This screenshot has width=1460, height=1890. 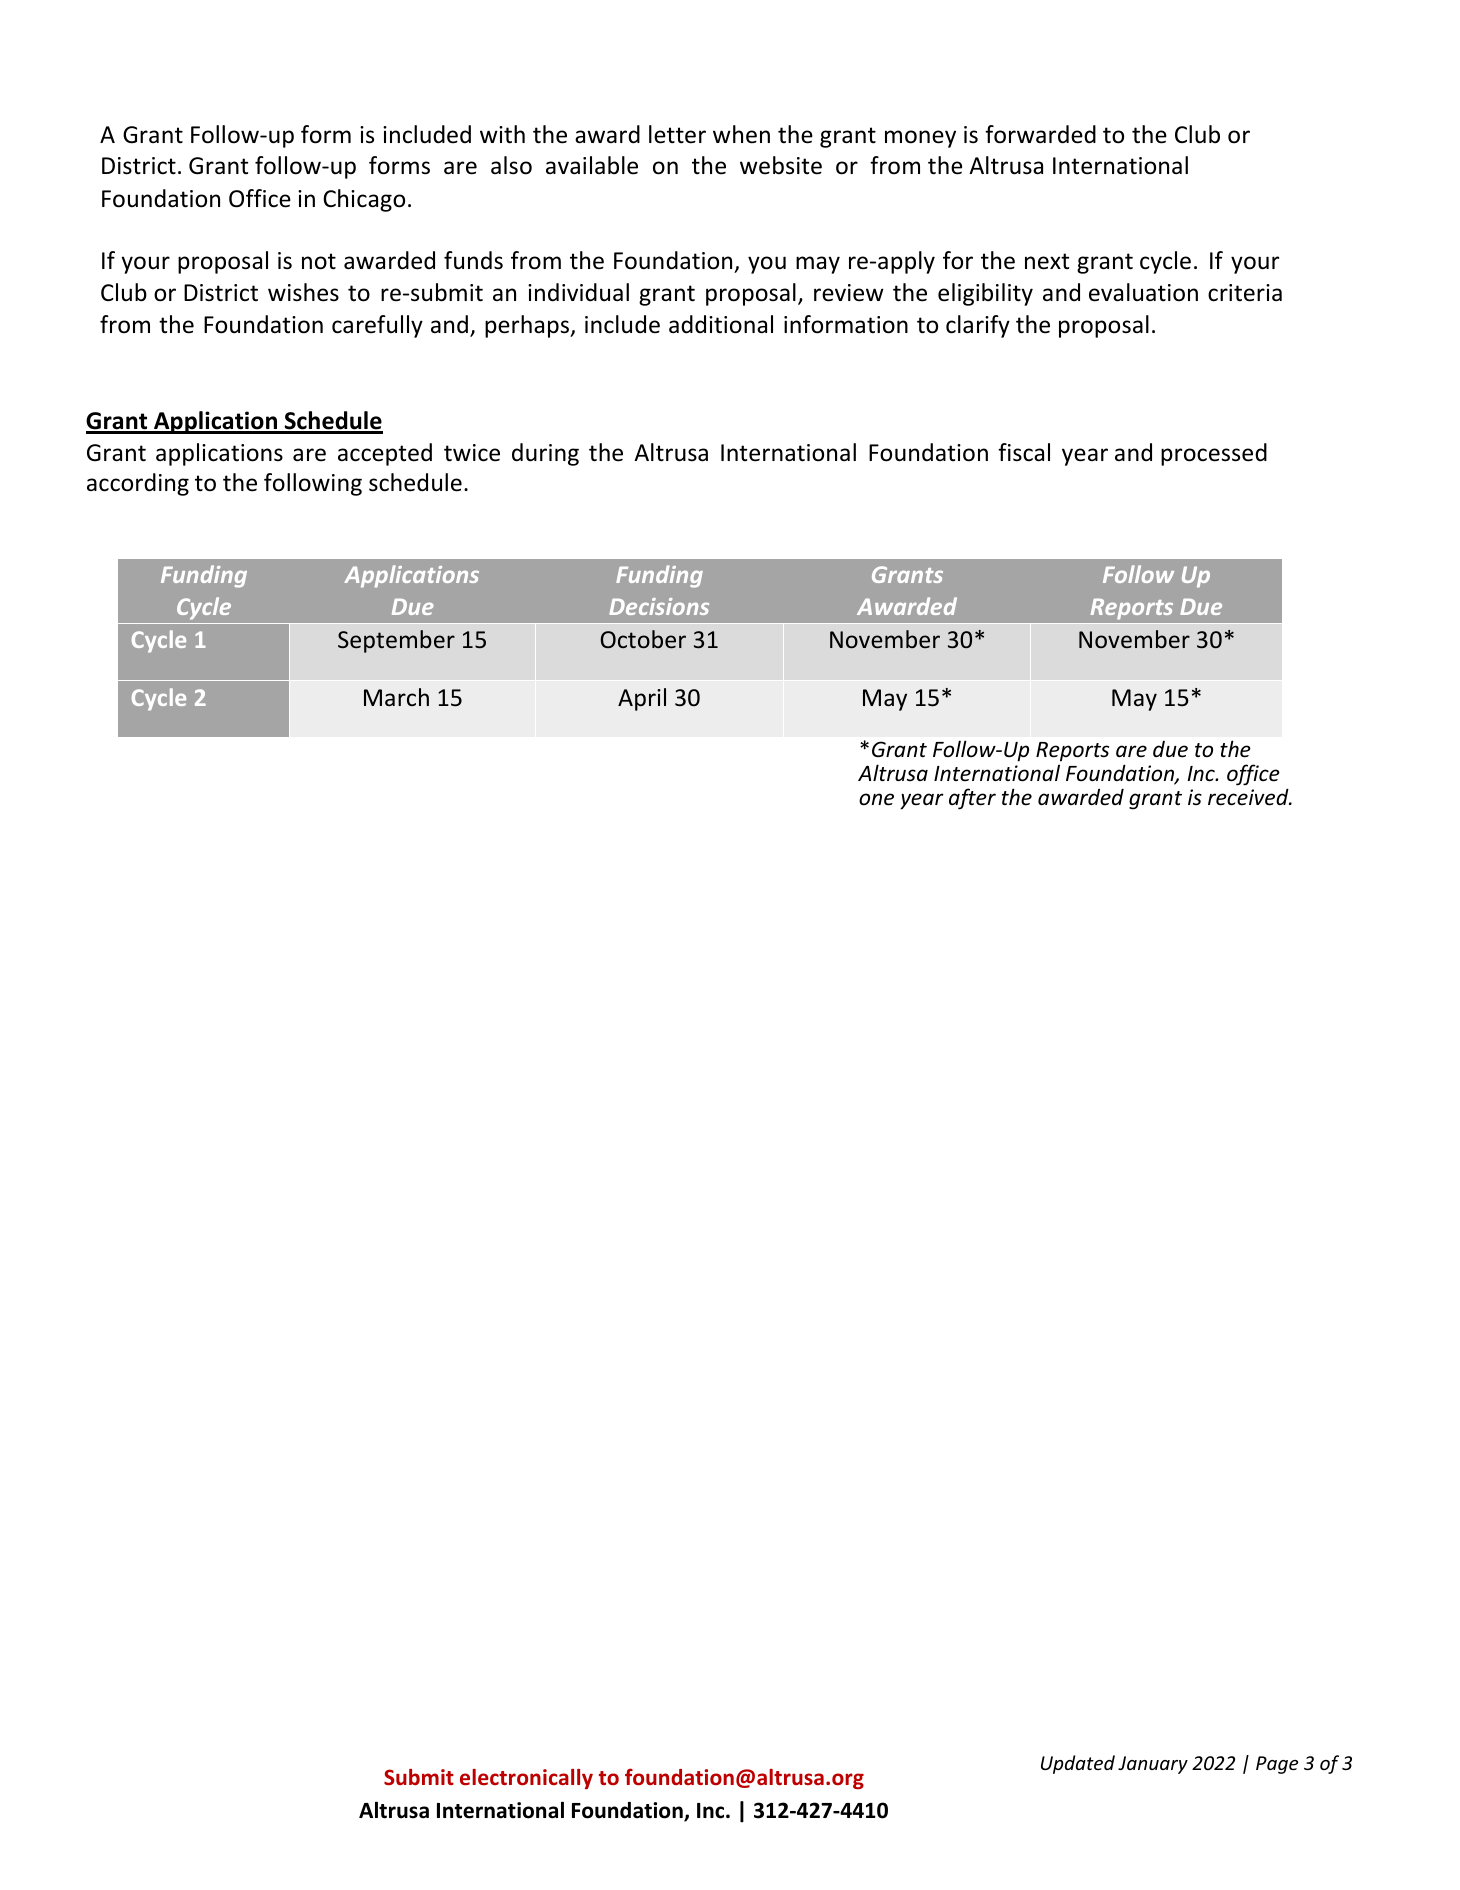 What do you see at coordinates (526, 1779) in the screenshot?
I see `electronically` at bounding box center [526, 1779].
